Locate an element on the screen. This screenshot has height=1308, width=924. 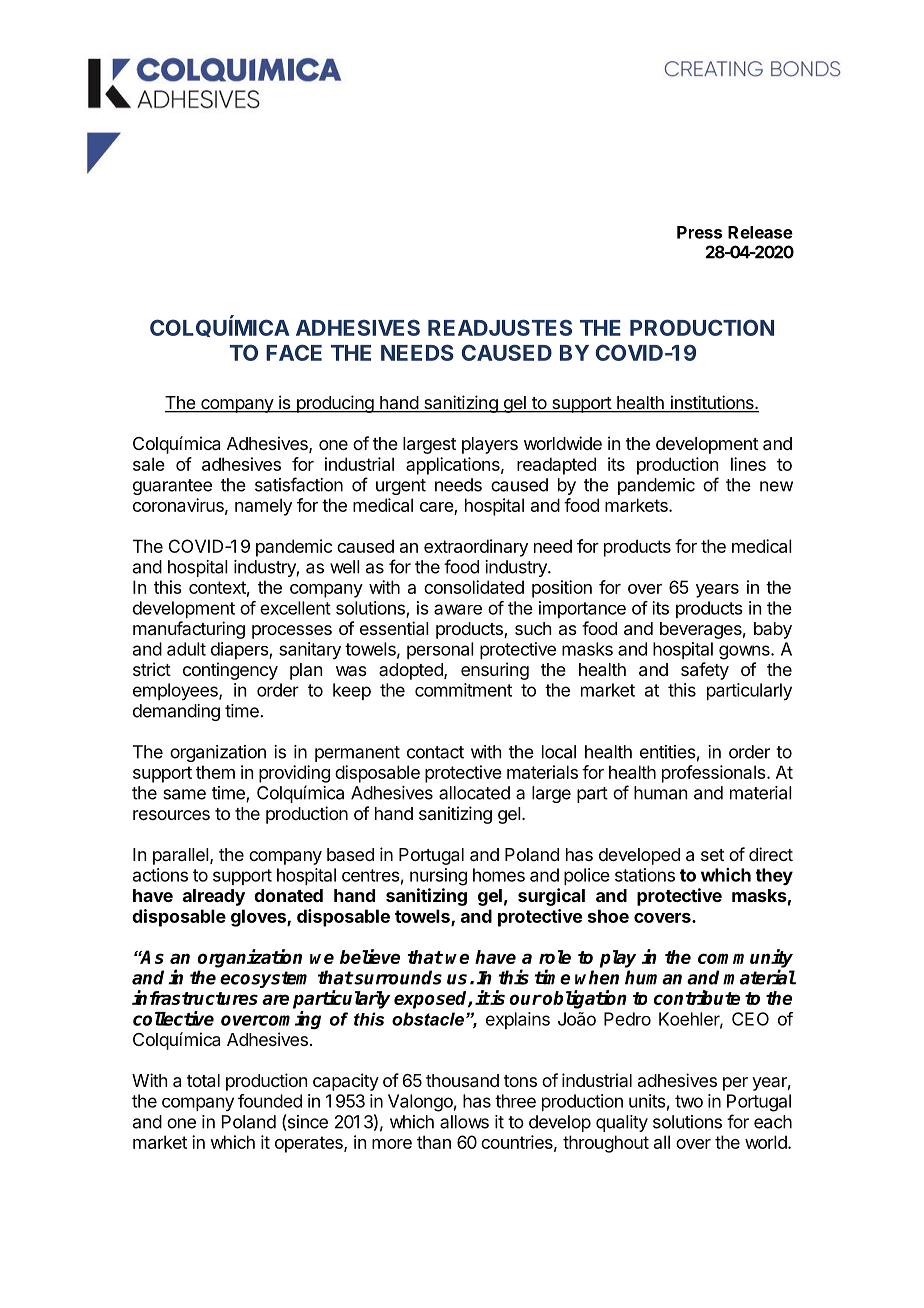
Press is located at coordinates (699, 232).
